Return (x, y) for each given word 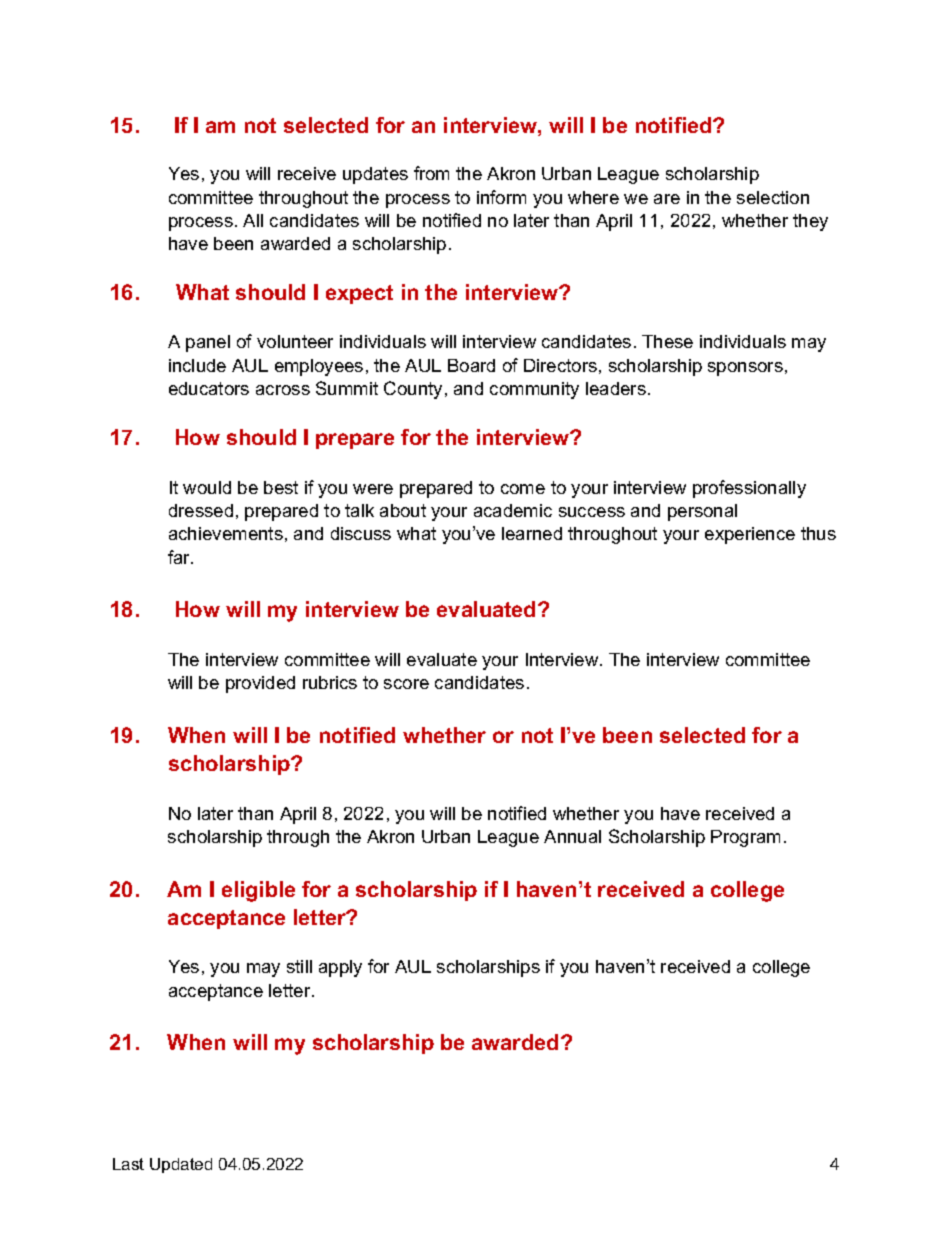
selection (773, 197)
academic (513, 510)
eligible (258, 891)
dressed (201, 510)
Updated (181, 1165)
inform (501, 197)
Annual (572, 836)
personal (702, 512)
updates (375, 175)
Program (745, 838)
